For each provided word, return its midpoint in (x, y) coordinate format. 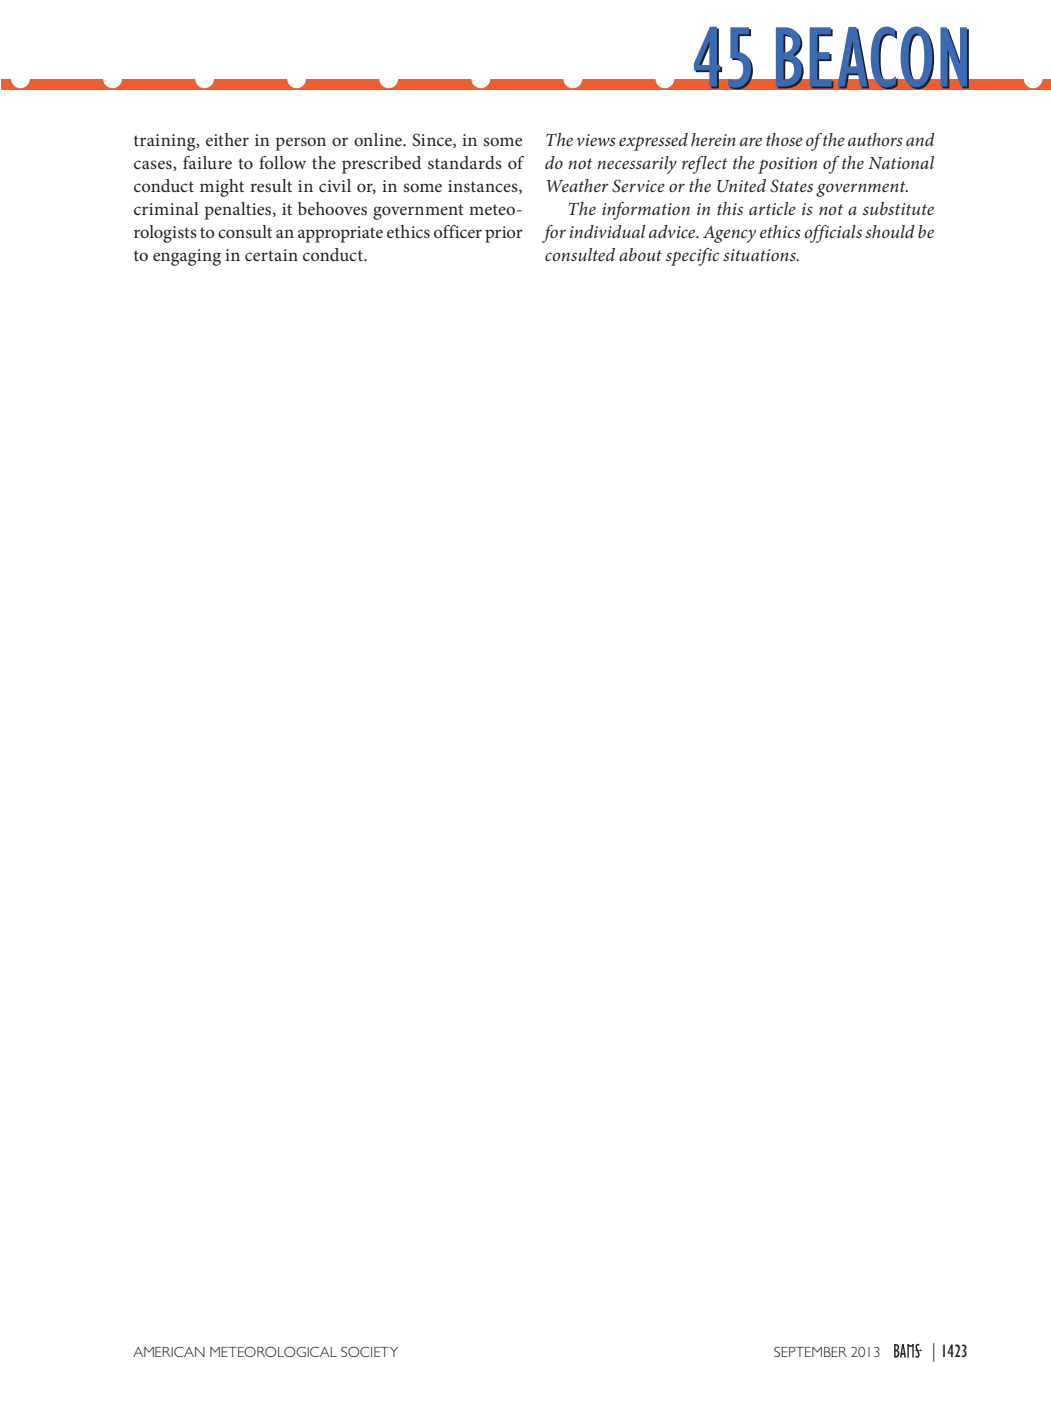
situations (760, 255)
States (791, 186)
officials (833, 234)
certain (271, 255)
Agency (729, 234)
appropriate (340, 234)
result (271, 185)
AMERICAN (169, 1352)
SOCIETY (369, 1351)
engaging (187, 257)
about (640, 254)
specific (692, 257)
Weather (578, 185)
